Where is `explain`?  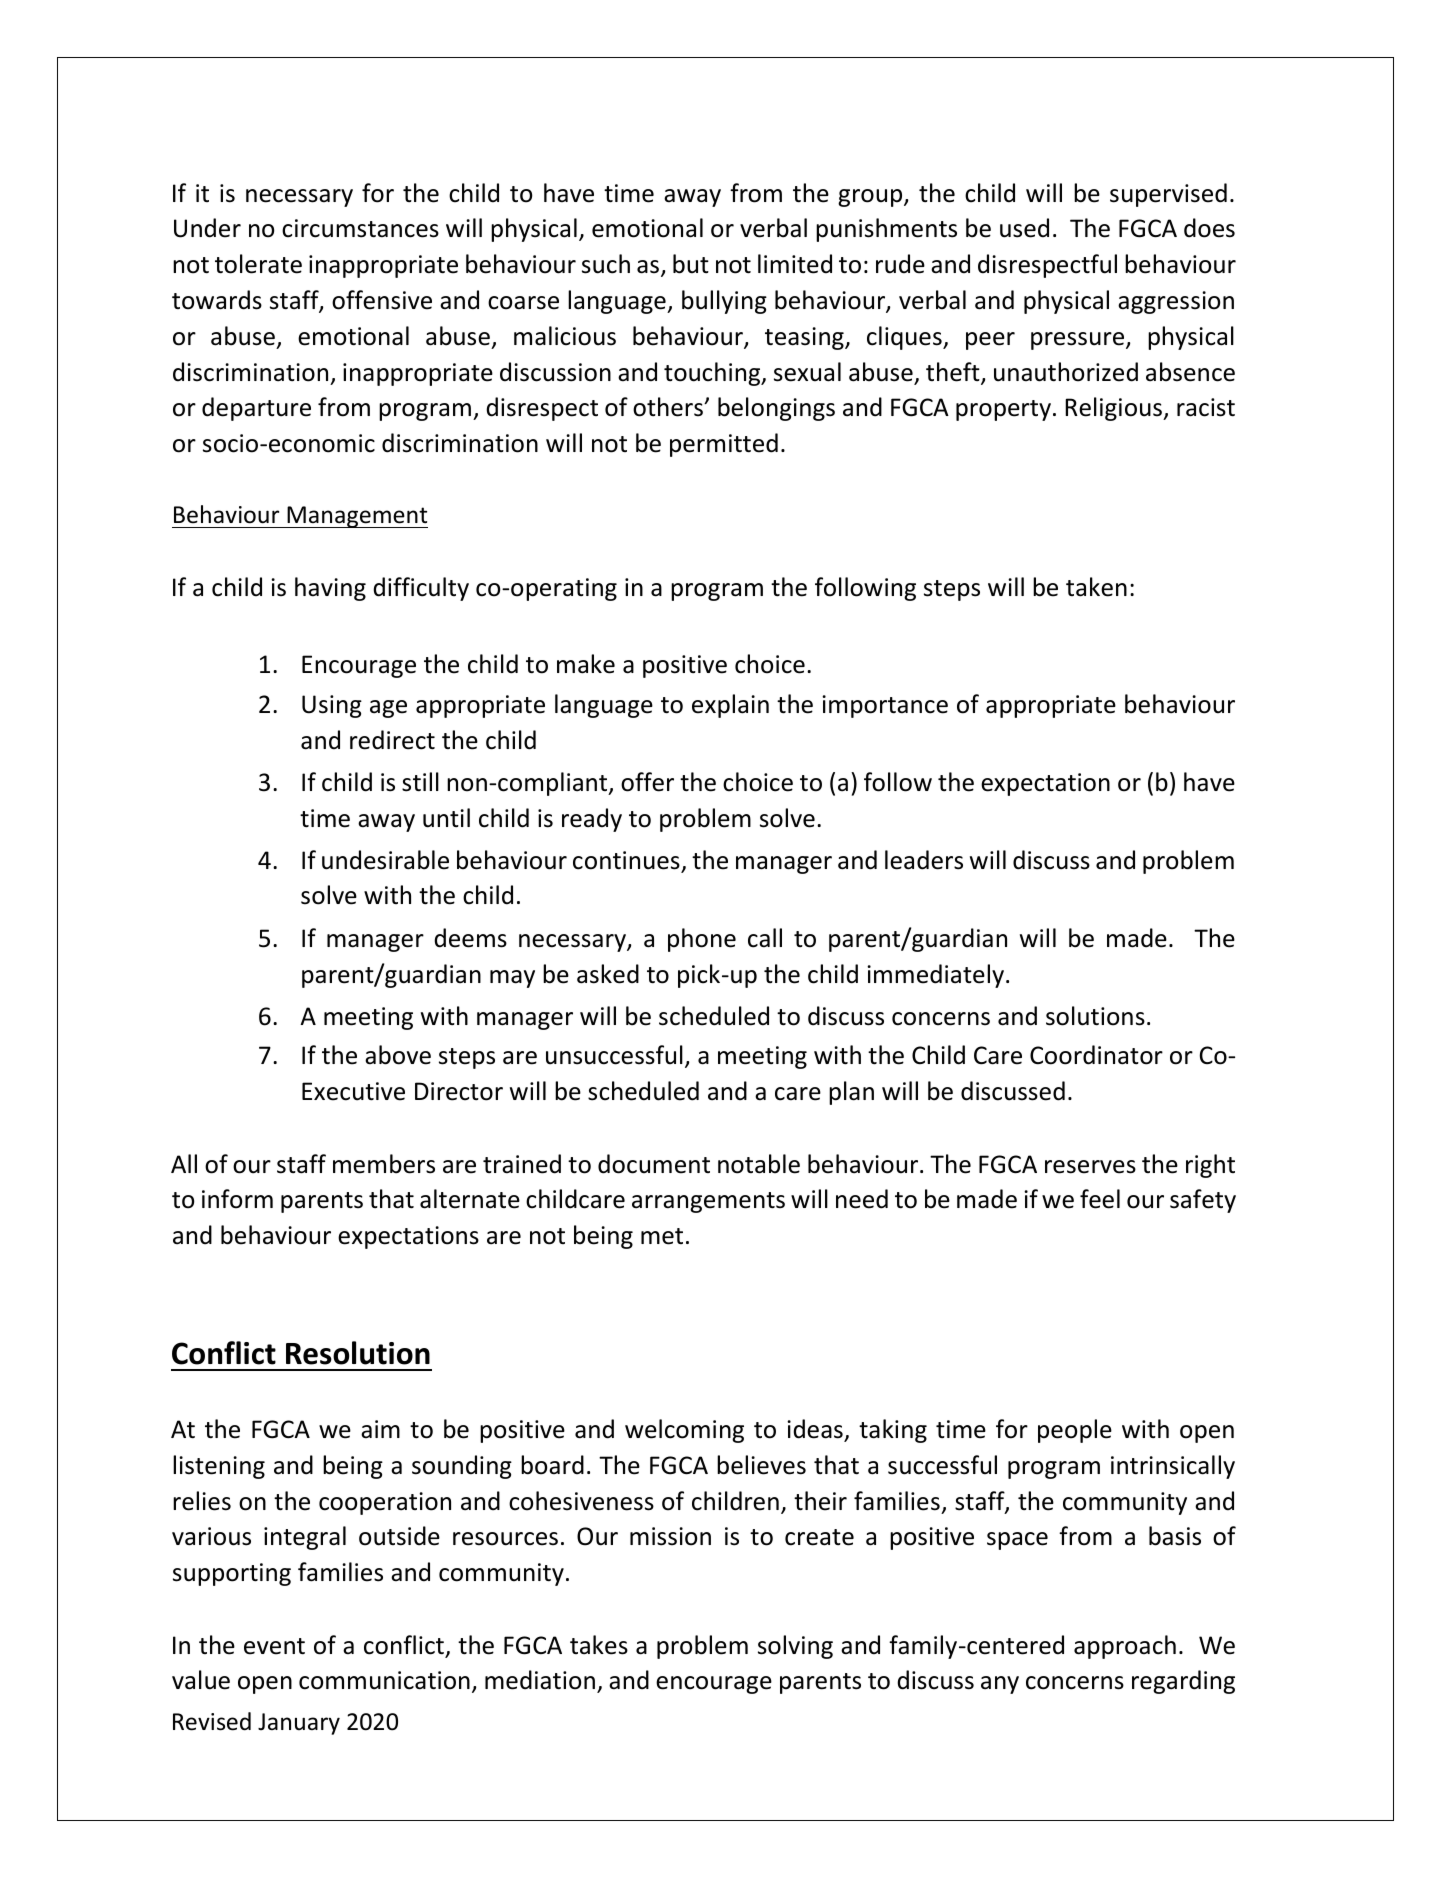
explain is located at coordinates (730, 706).
